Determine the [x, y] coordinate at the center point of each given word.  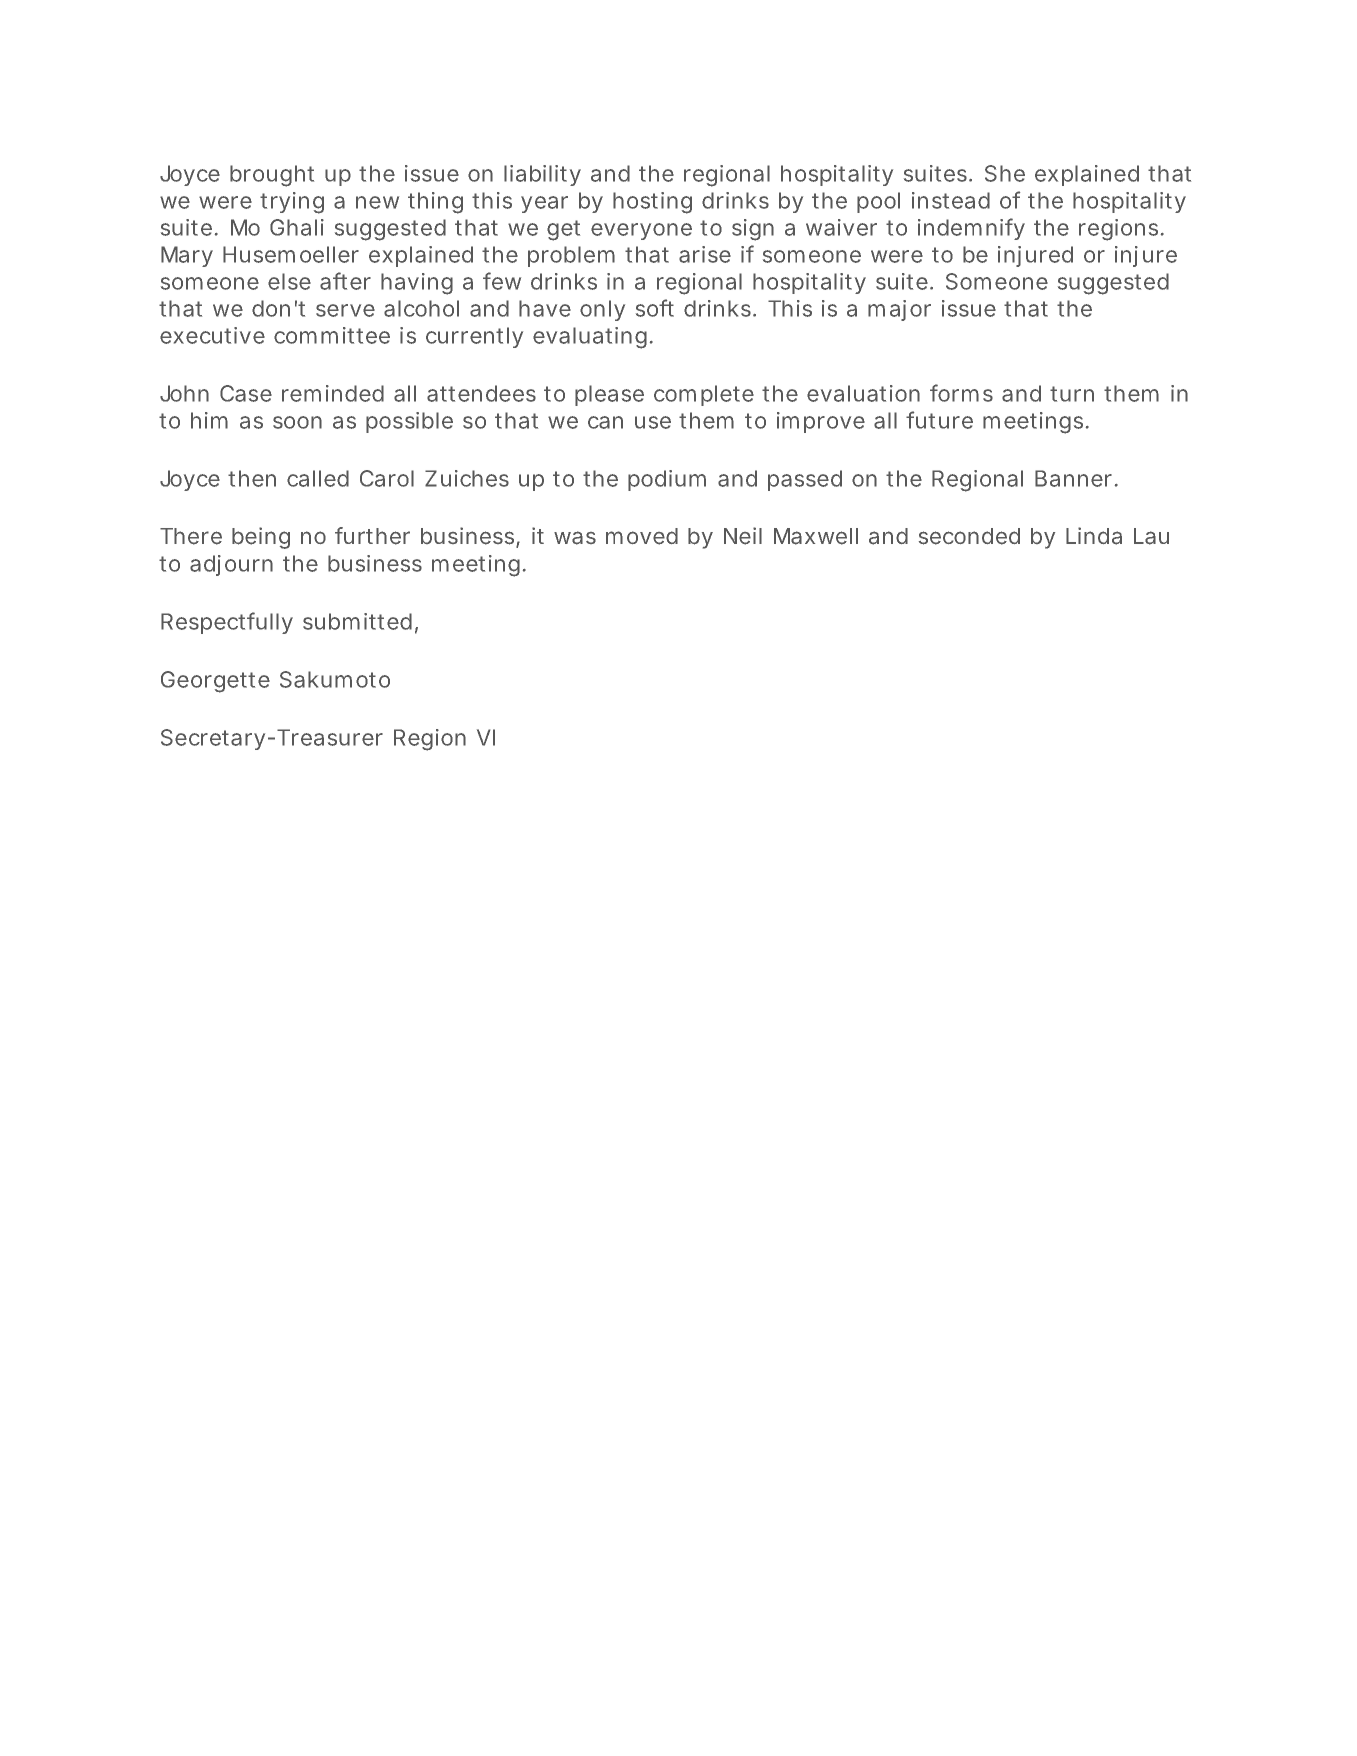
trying [292, 203]
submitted [357, 621]
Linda [1094, 536]
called [318, 478]
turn [1072, 394]
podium [667, 480]
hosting [652, 203]
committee [332, 335]
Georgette [215, 682]
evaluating [590, 338]
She [1005, 173]
